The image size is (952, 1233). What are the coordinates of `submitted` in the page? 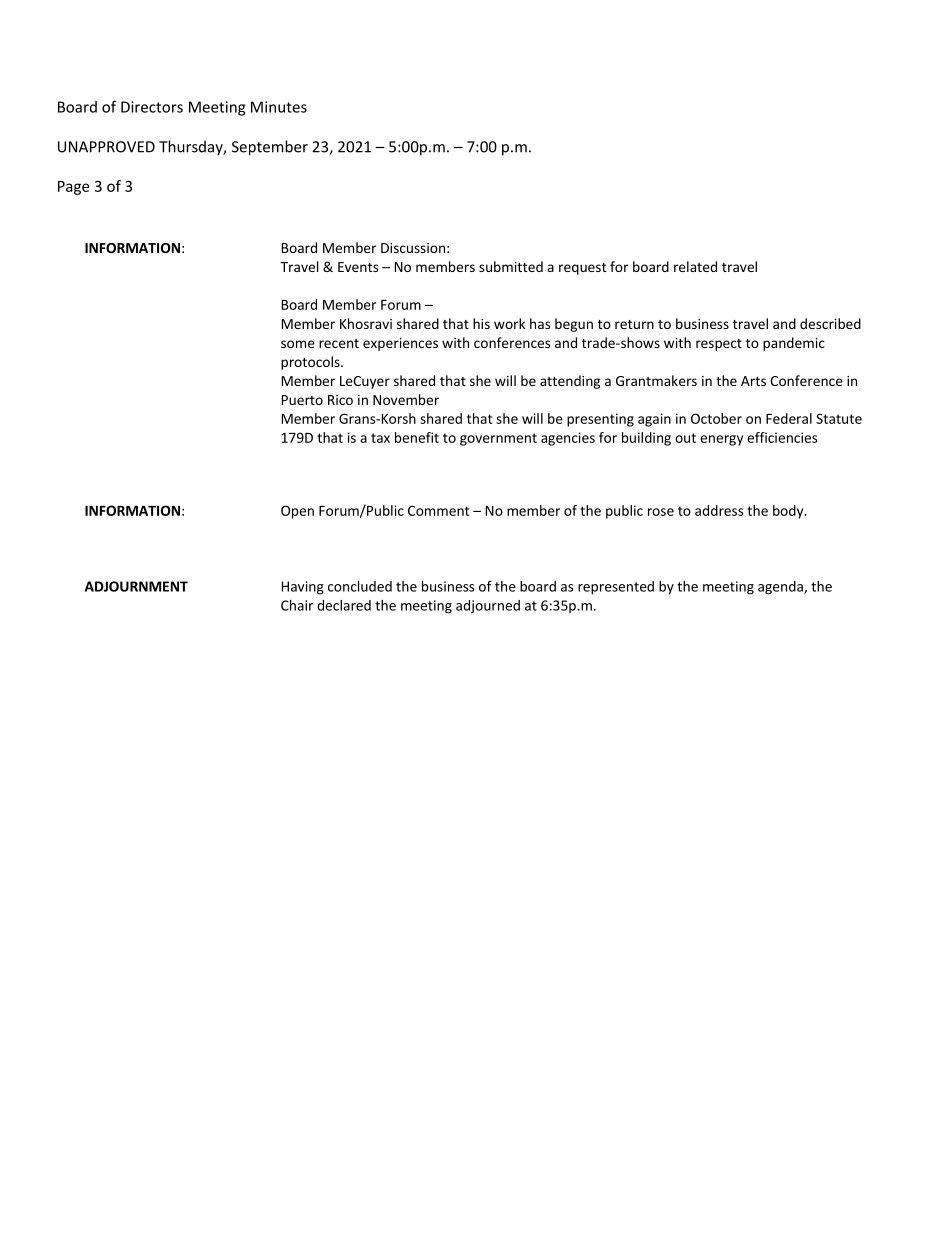 It's located at (511, 266).
